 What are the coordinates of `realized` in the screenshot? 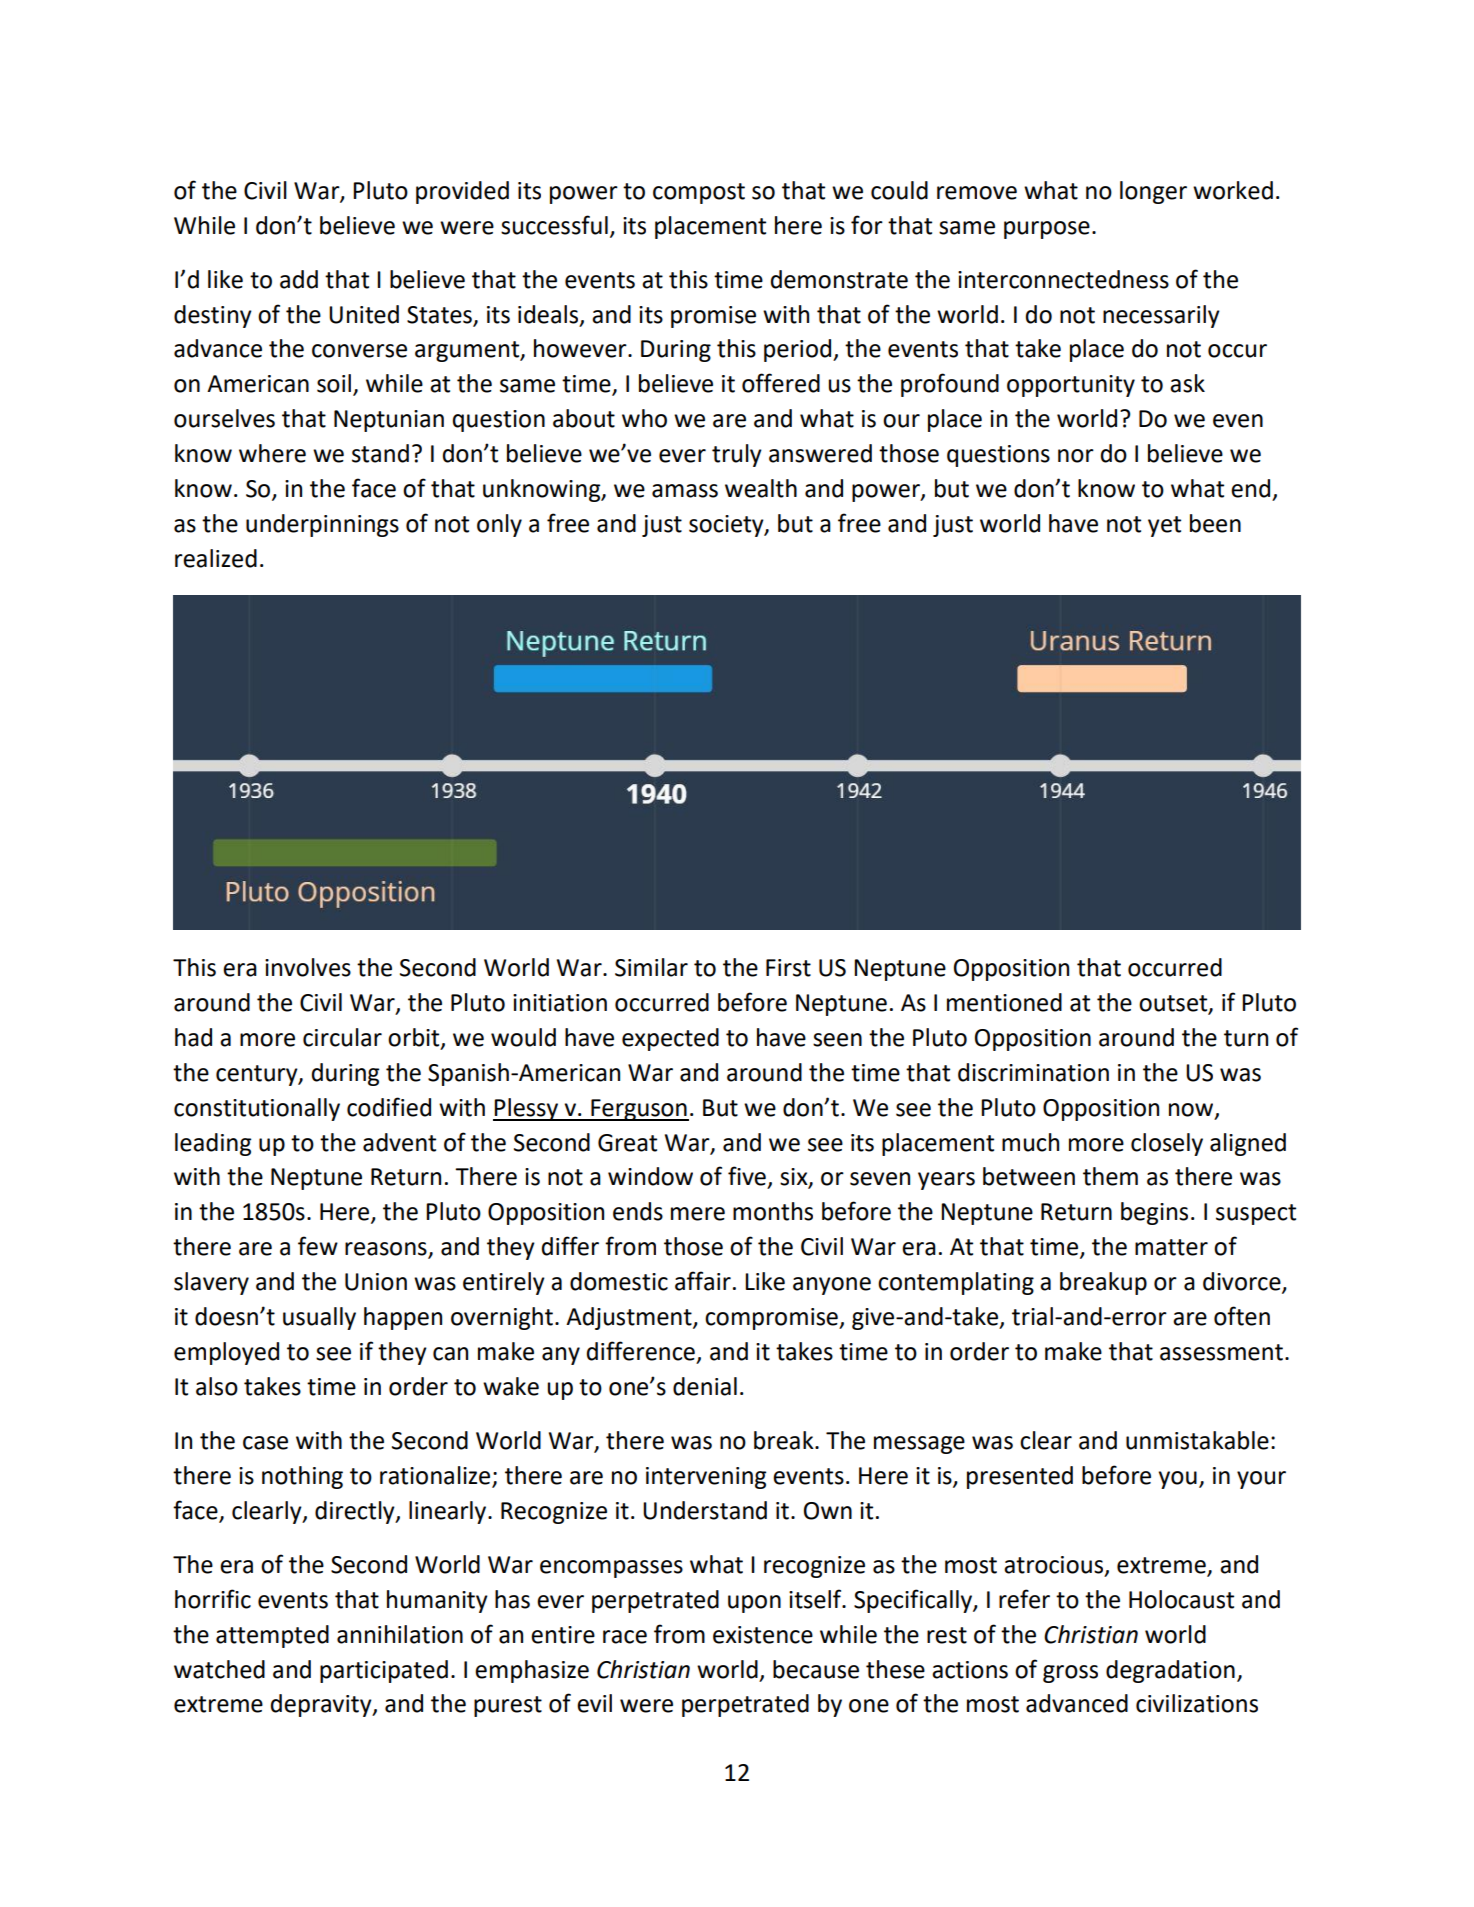 It's located at (216, 558).
